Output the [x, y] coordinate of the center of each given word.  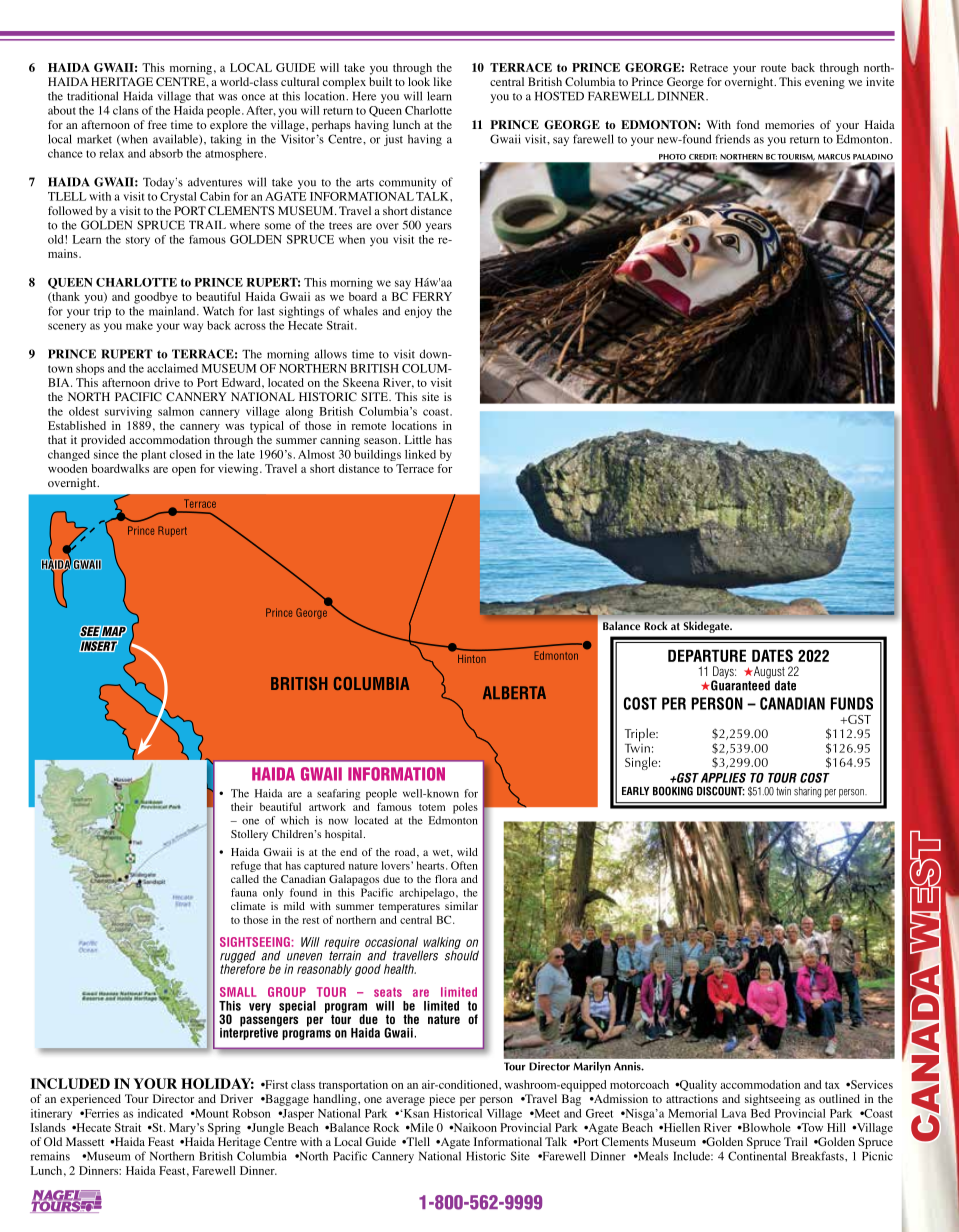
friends [732, 139]
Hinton [472, 659]
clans [126, 110]
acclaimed [172, 368]
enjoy [418, 312]
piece [442, 1100]
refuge [246, 866]
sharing [807, 792]
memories [789, 124]
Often [464, 865]
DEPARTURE [707, 656]
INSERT [98, 646]
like [443, 81]
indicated [160, 1113]
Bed [760, 1113]
